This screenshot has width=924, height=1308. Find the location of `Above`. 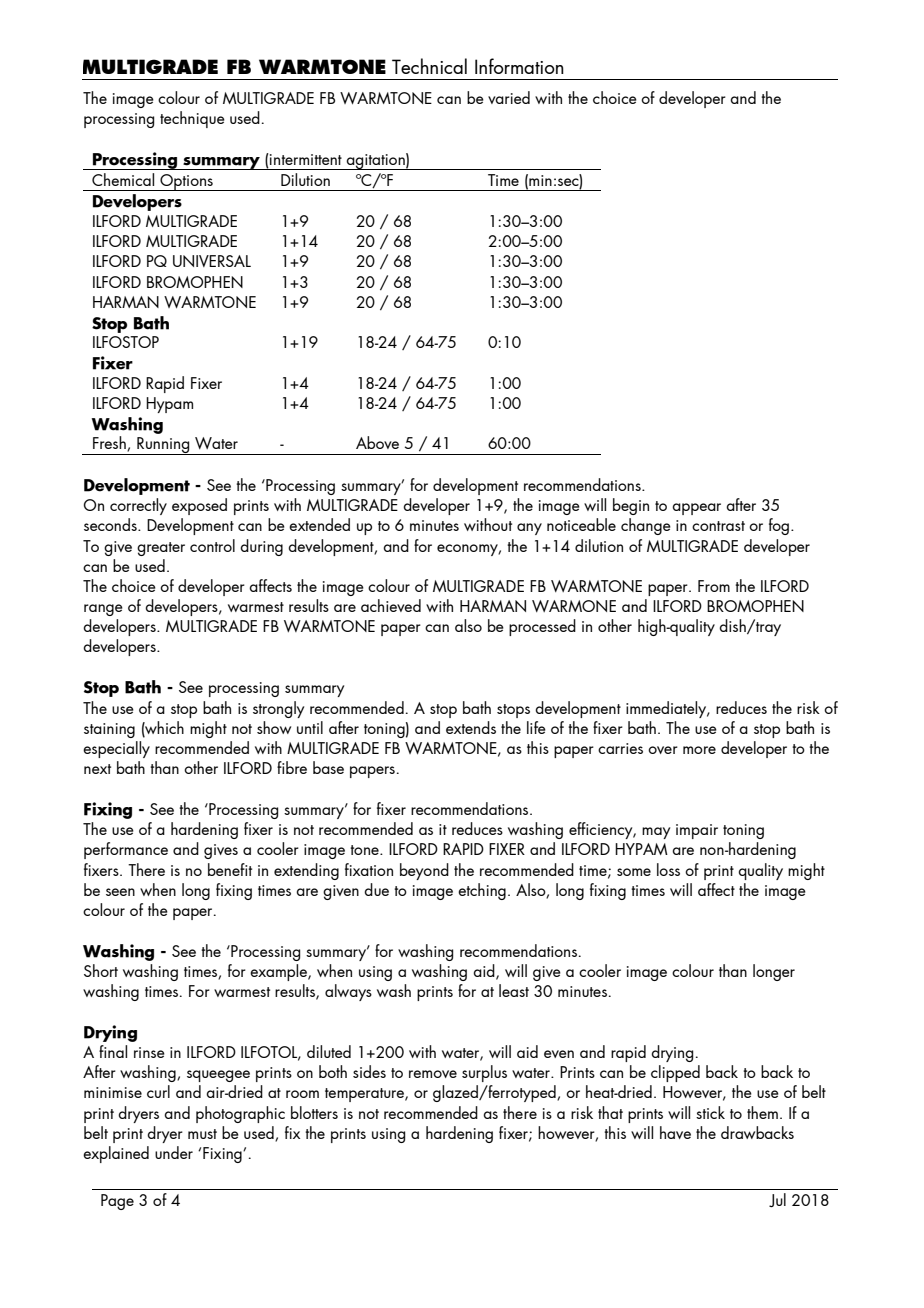

Above is located at coordinates (377, 442).
